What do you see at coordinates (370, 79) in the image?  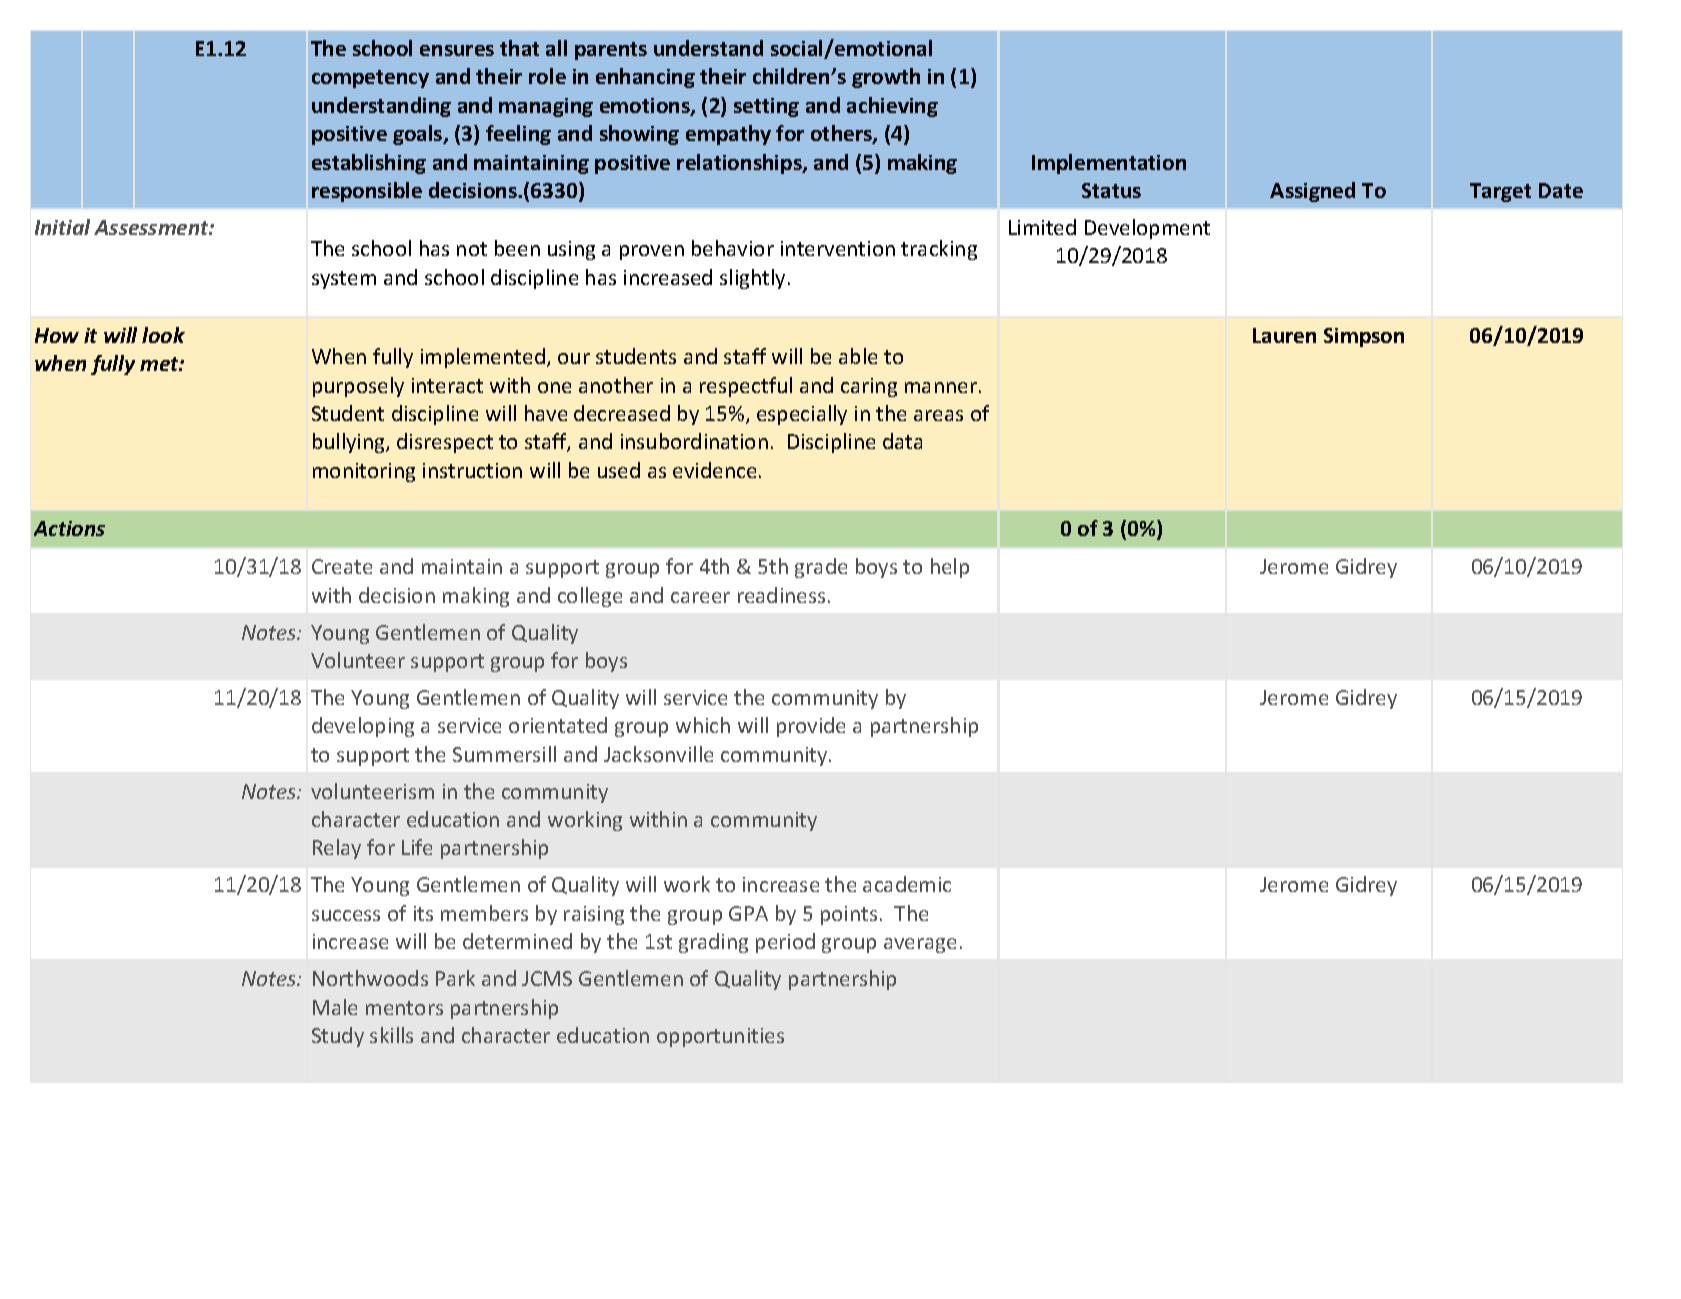 I see `competency` at bounding box center [370, 79].
